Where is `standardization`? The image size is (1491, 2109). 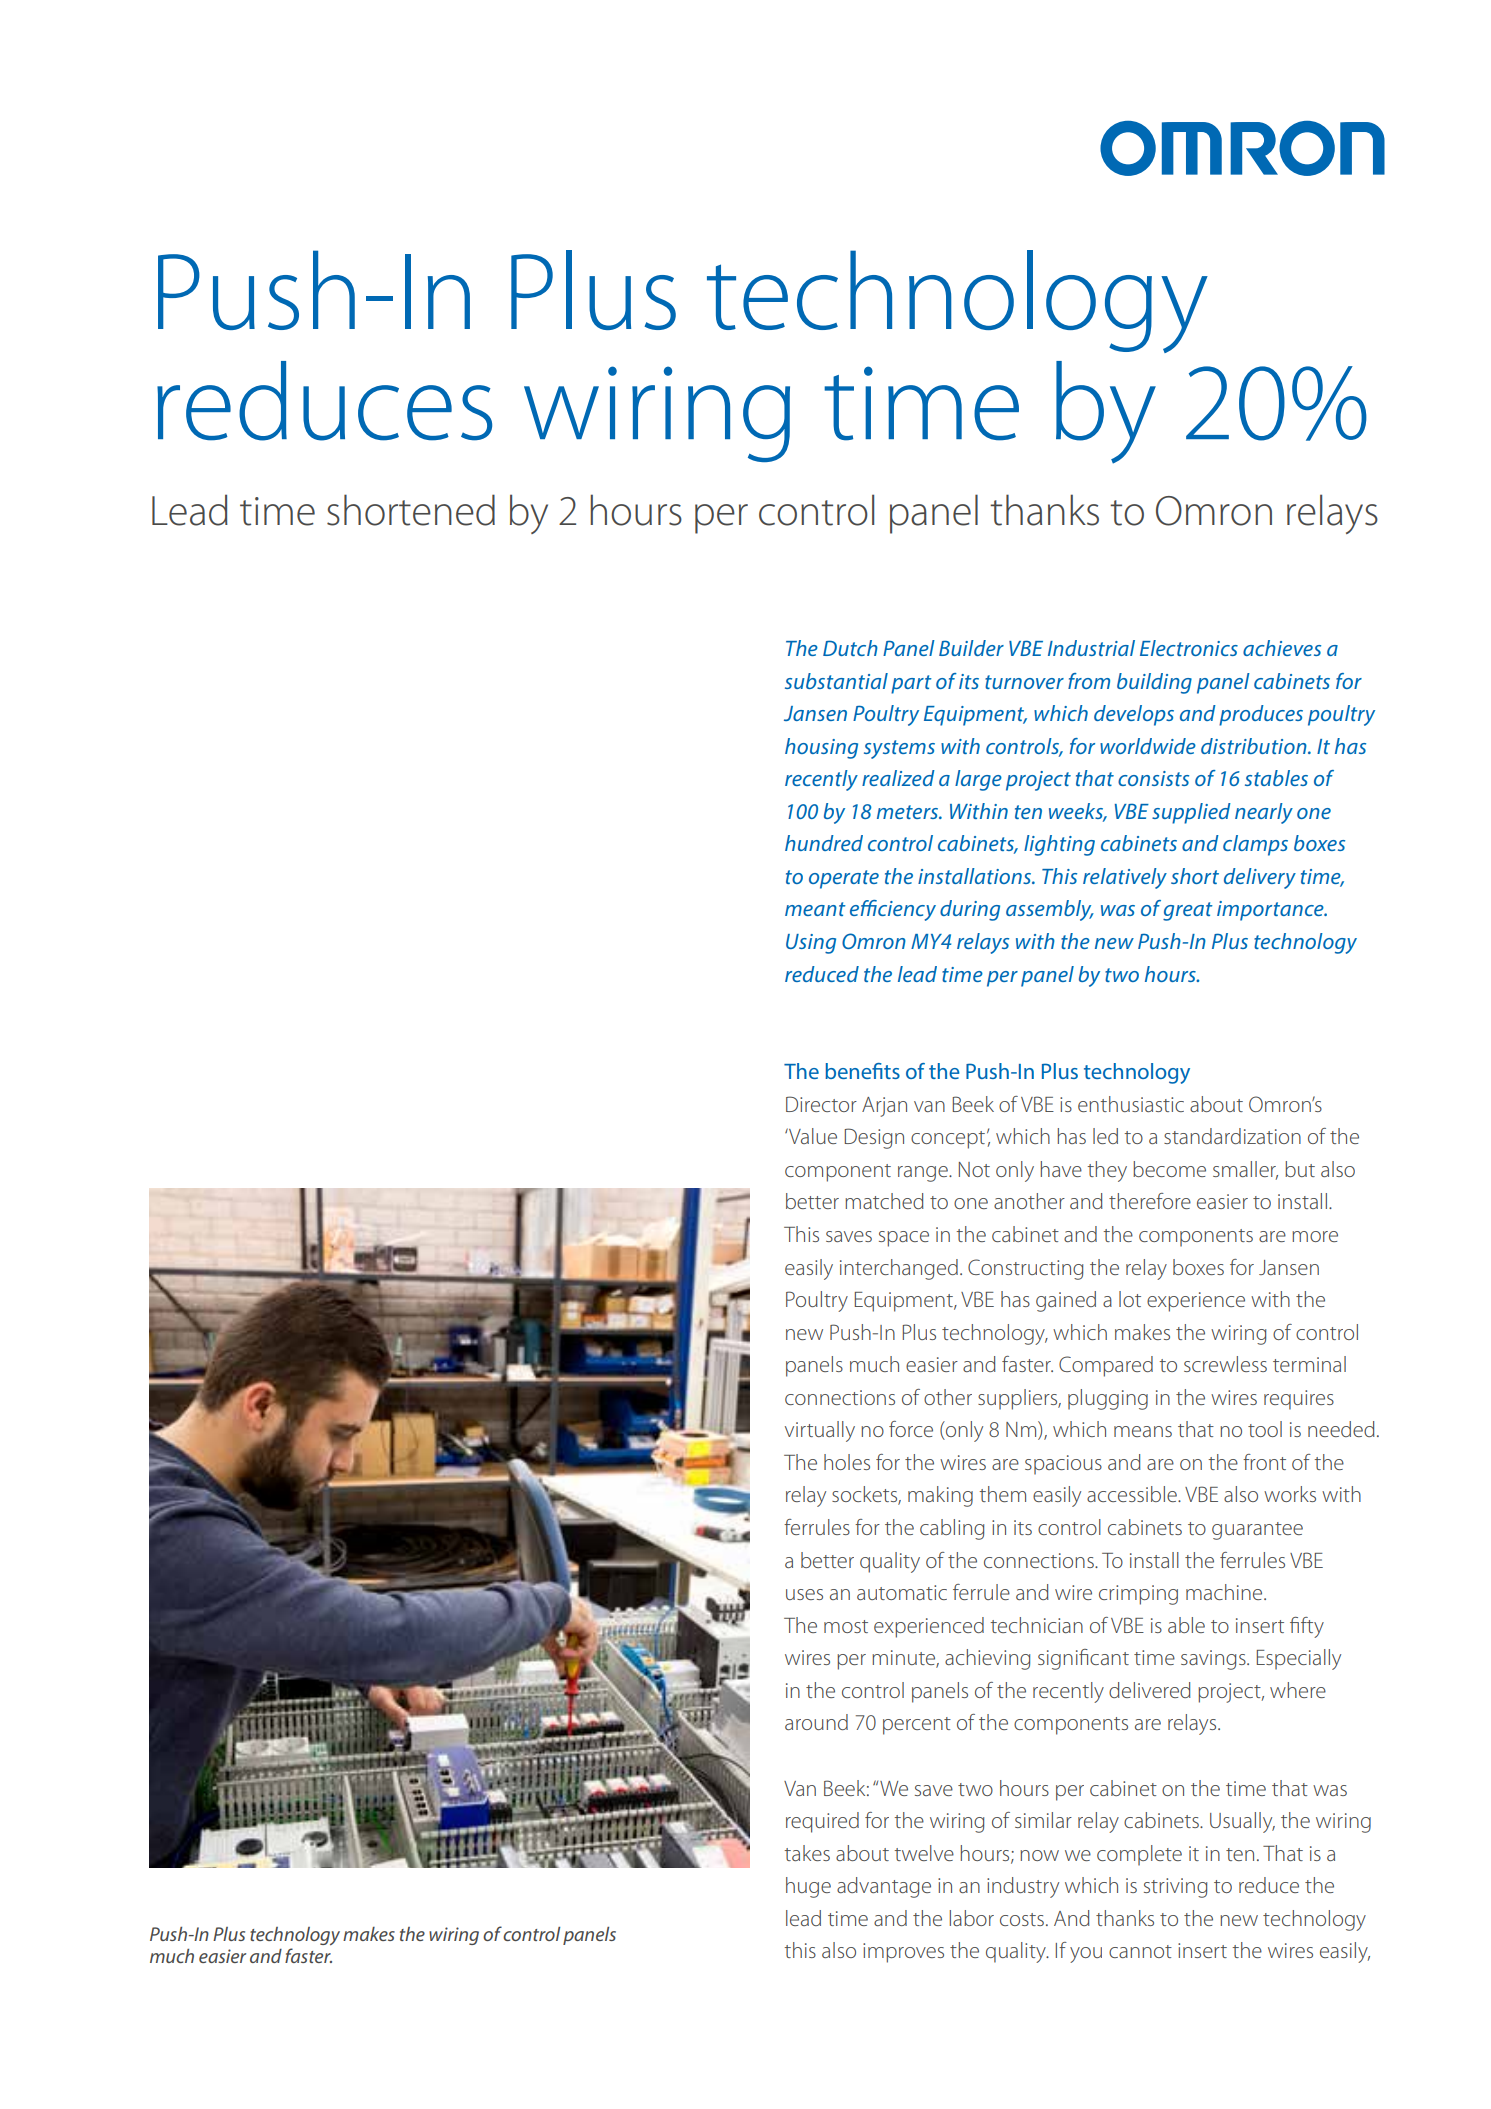
standardization is located at coordinates (1232, 1136).
